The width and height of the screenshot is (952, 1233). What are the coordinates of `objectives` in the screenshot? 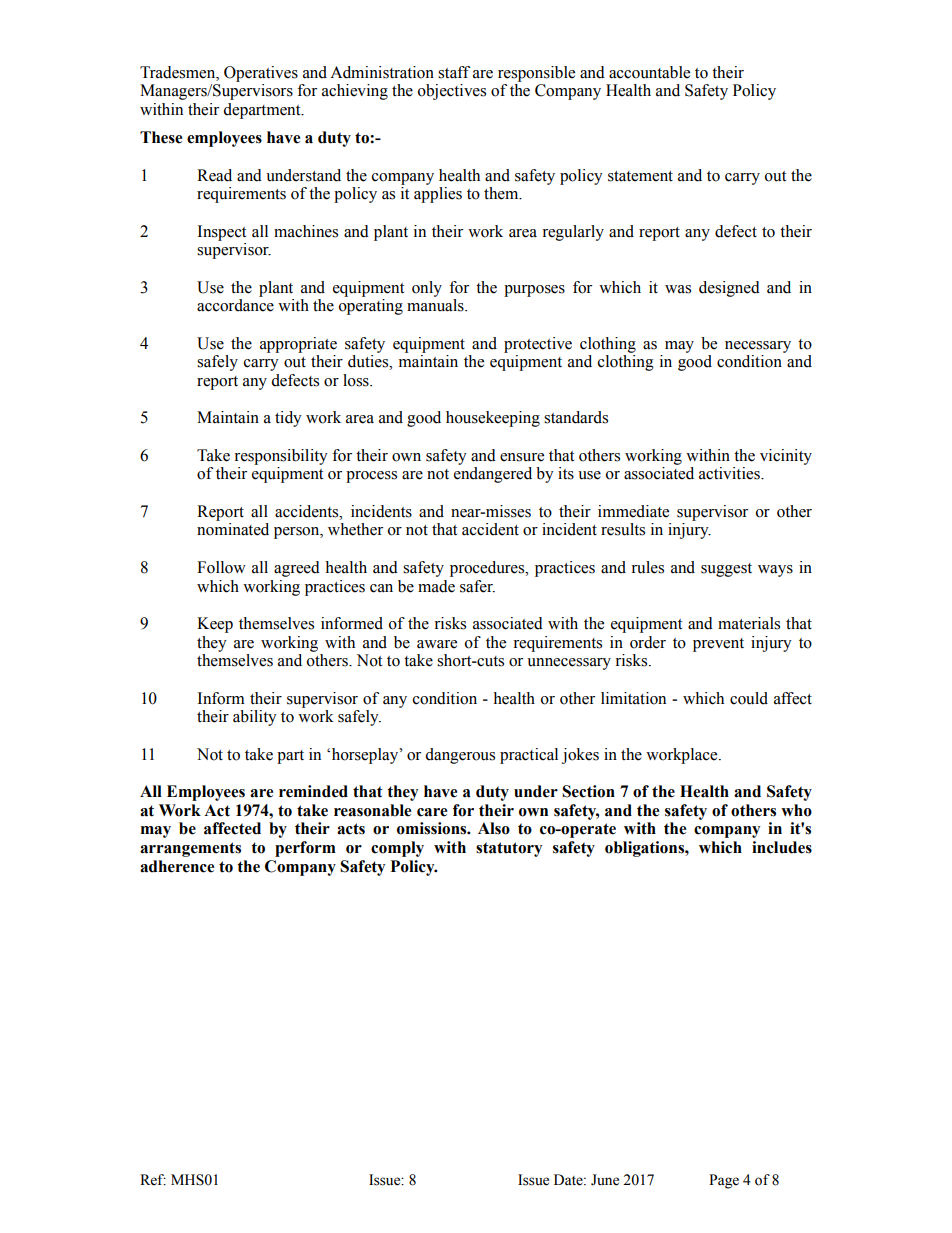 It's located at (452, 92).
